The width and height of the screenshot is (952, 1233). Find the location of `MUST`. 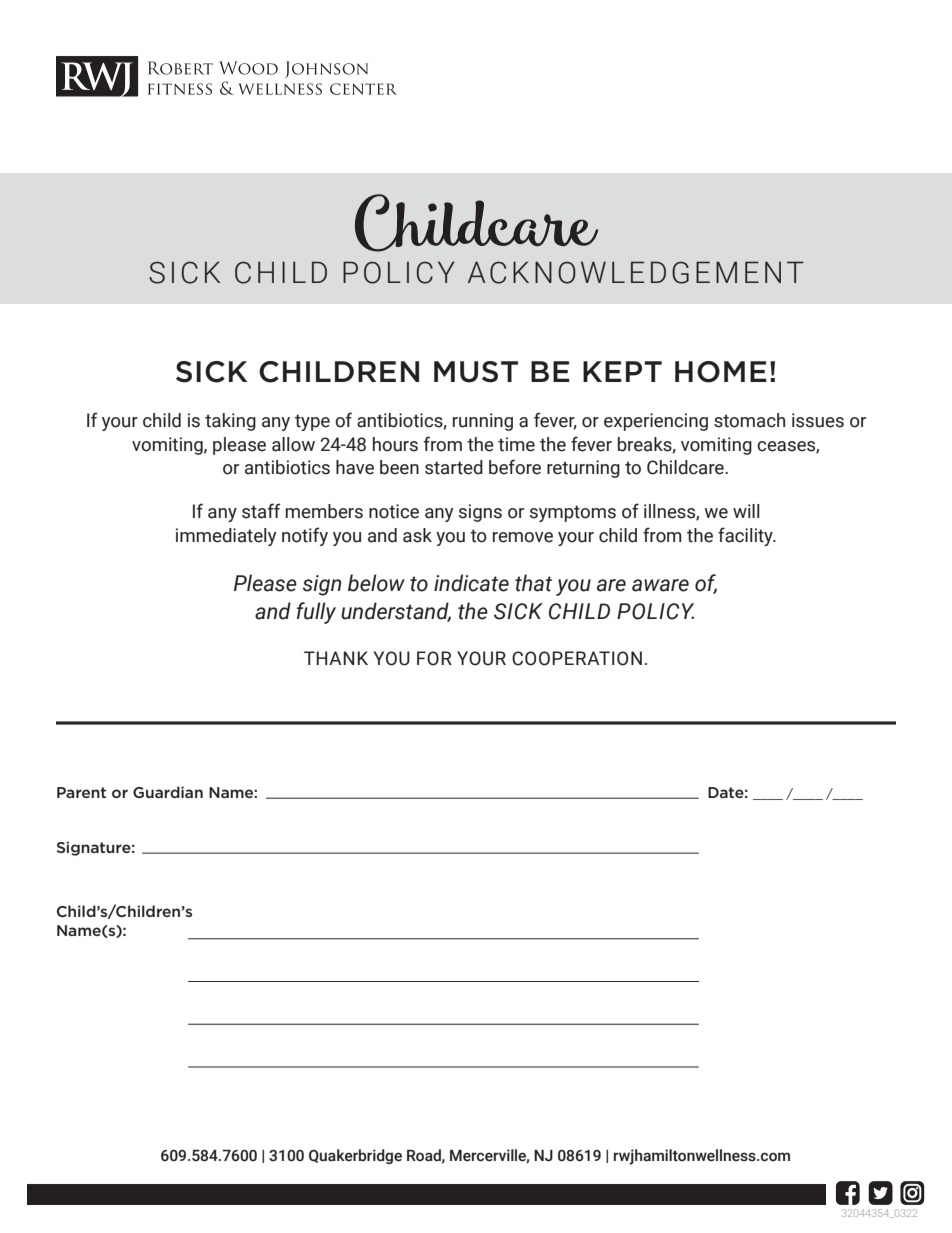

MUST is located at coordinates (476, 372).
